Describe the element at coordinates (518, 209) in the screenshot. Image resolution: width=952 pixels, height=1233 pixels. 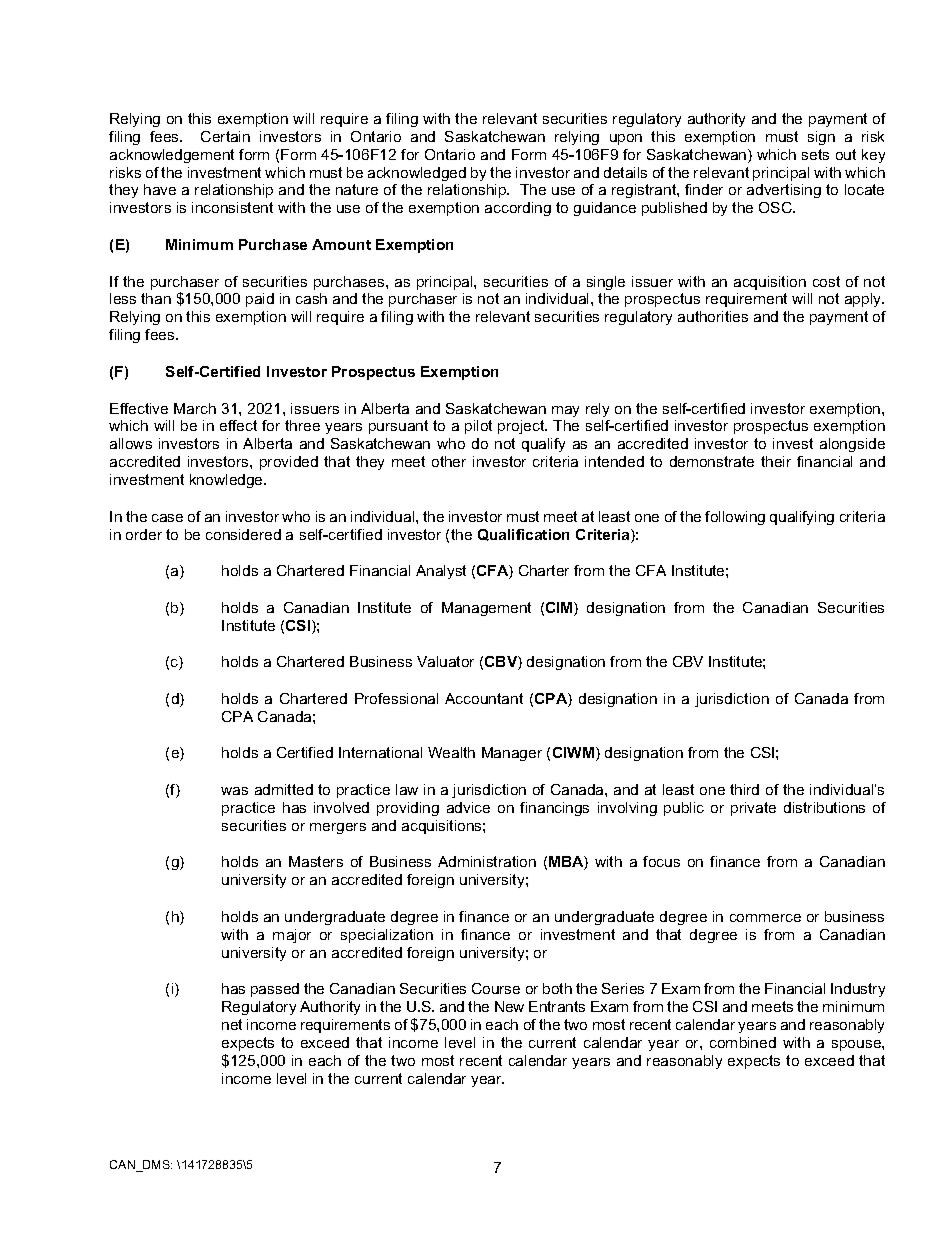
I see `according` at that location.
